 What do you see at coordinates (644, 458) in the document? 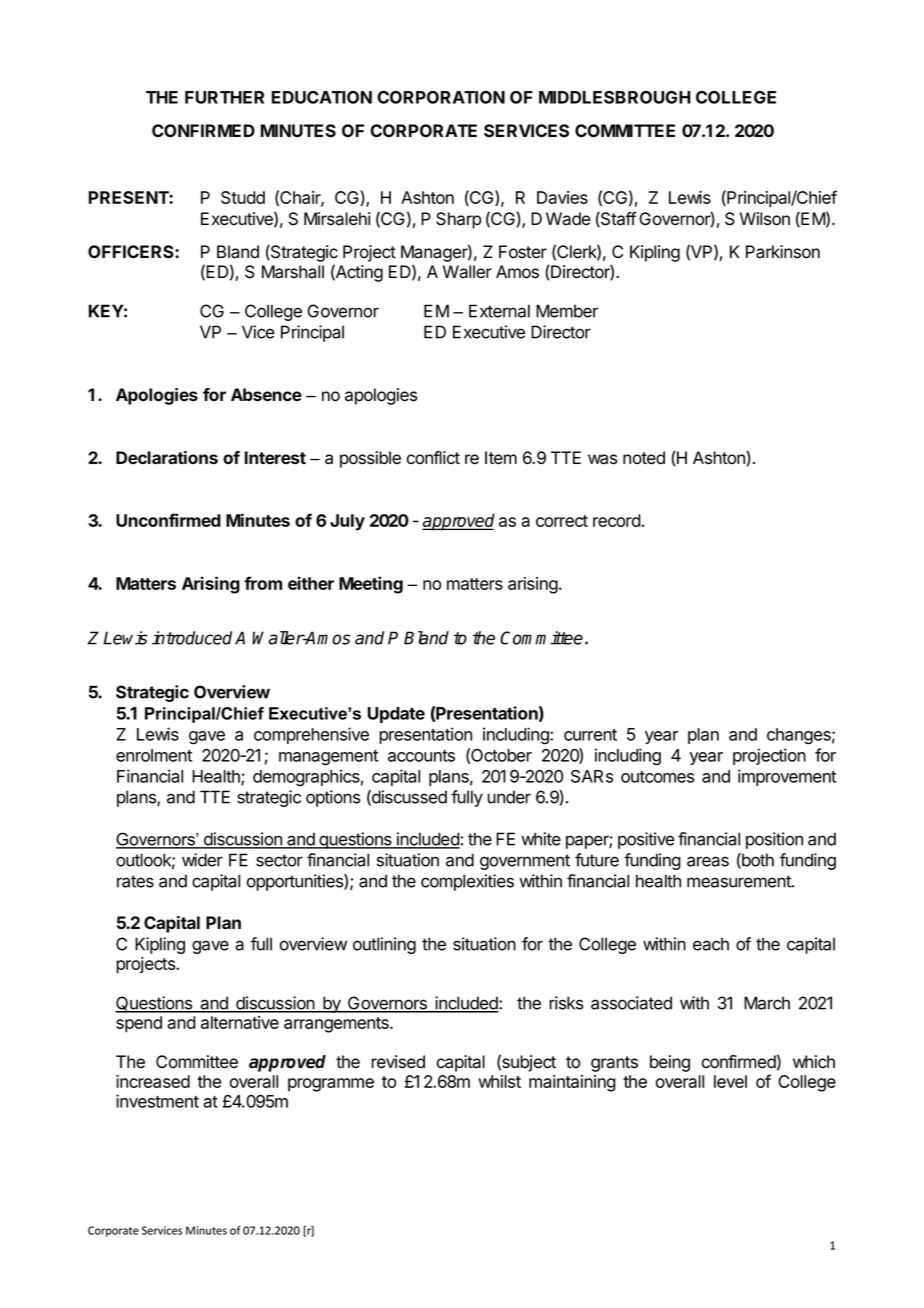
I see `noted` at bounding box center [644, 458].
